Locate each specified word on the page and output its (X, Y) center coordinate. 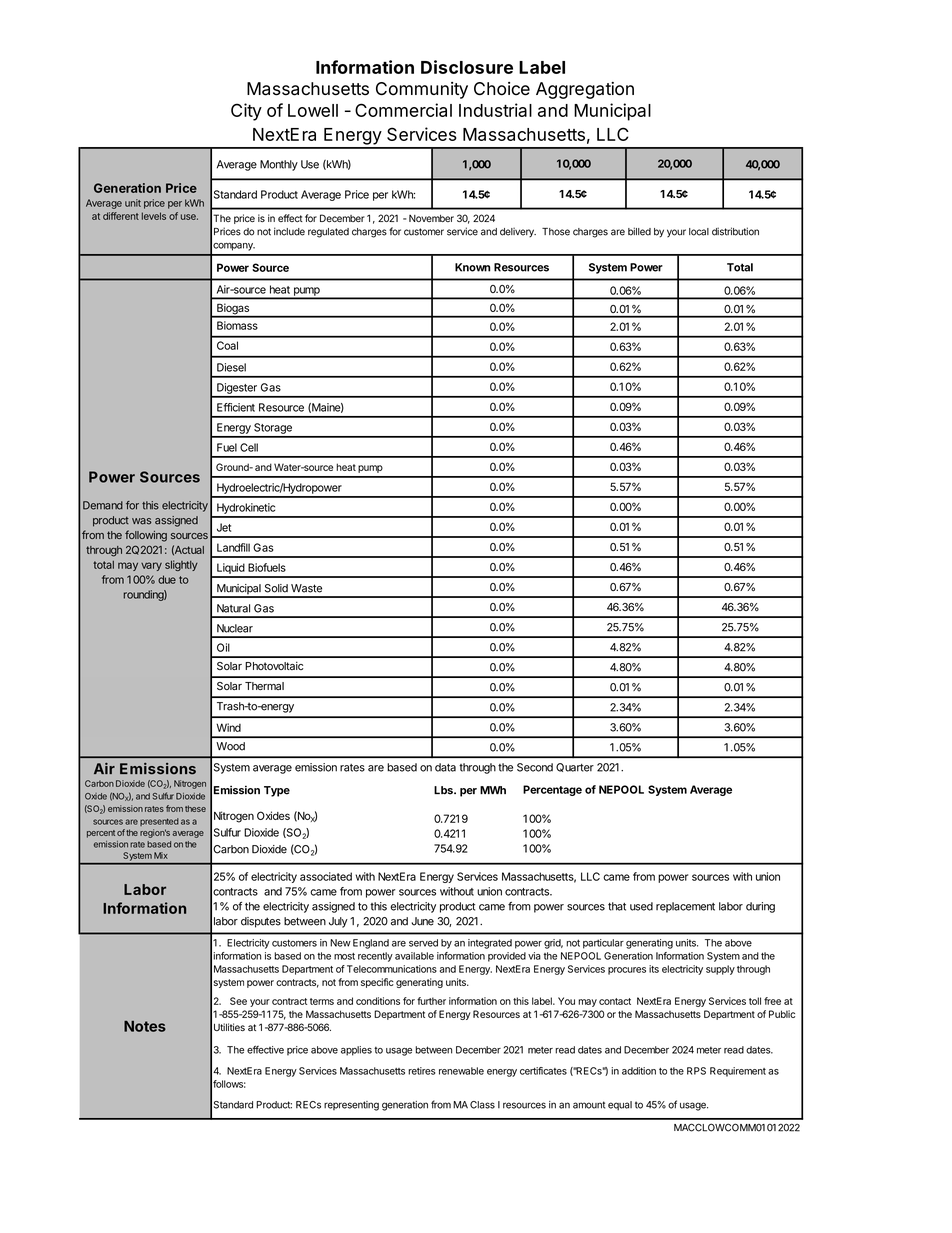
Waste (306, 588)
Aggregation (585, 90)
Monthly (279, 165)
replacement (685, 907)
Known (472, 267)
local (699, 232)
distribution (735, 231)
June (423, 921)
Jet (224, 527)
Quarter (575, 767)
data (445, 767)
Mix (161, 855)
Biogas (233, 310)
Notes (145, 1026)
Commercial (403, 110)
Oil (223, 647)
